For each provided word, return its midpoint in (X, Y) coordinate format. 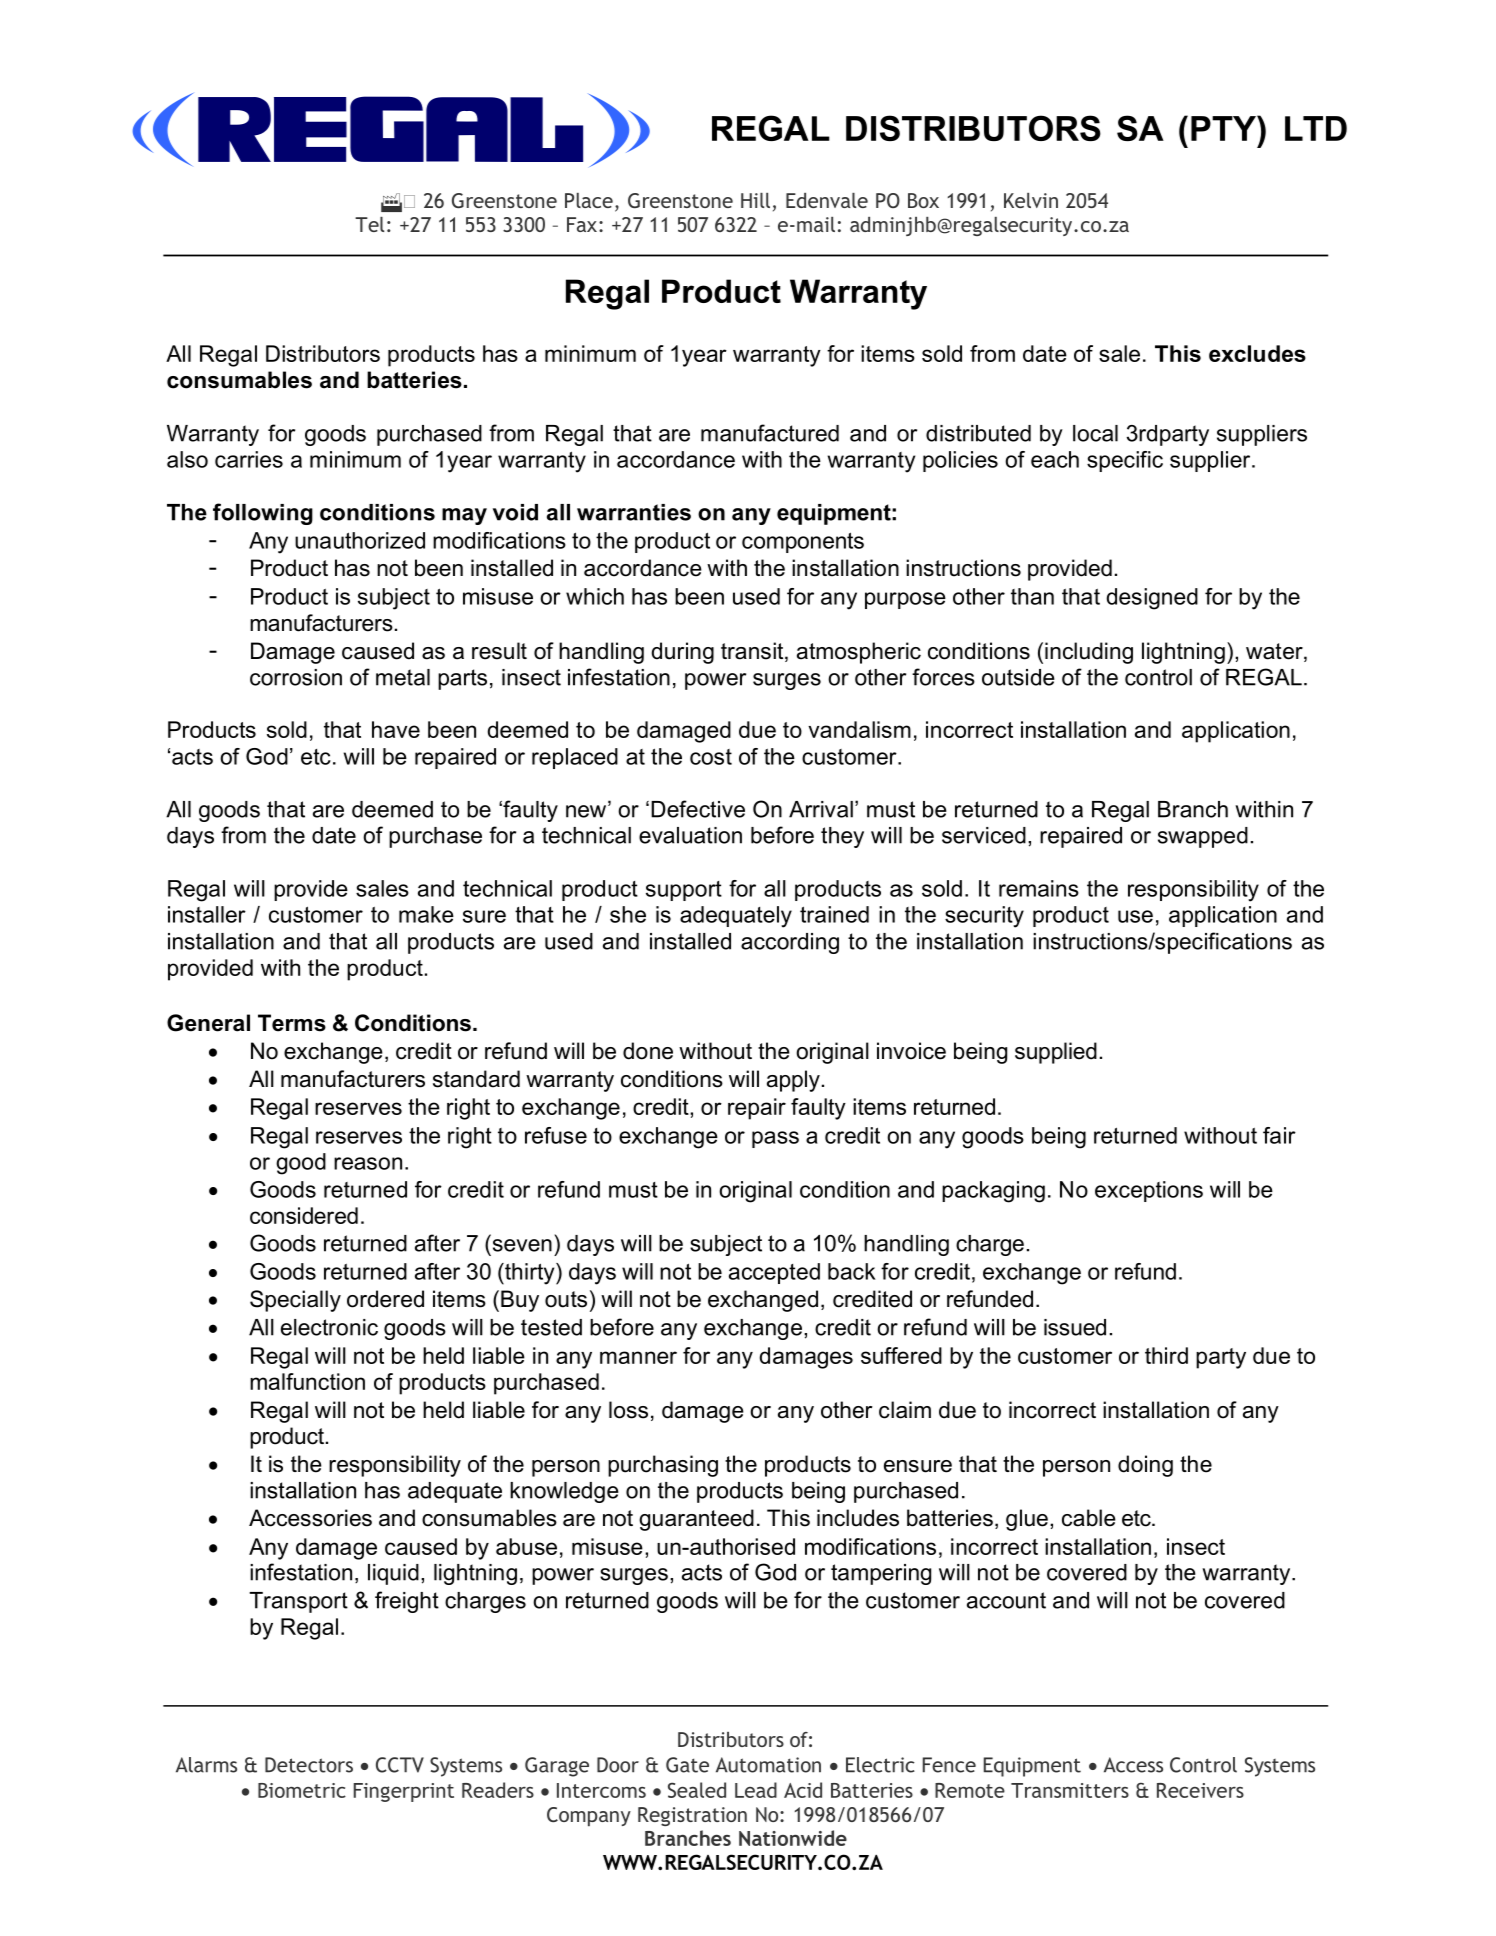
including (1089, 653)
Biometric (302, 1790)
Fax (582, 224)
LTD (1316, 128)
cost (711, 757)
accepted (774, 1273)
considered (304, 1215)
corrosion (296, 677)
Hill (755, 200)
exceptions (1149, 1191)
